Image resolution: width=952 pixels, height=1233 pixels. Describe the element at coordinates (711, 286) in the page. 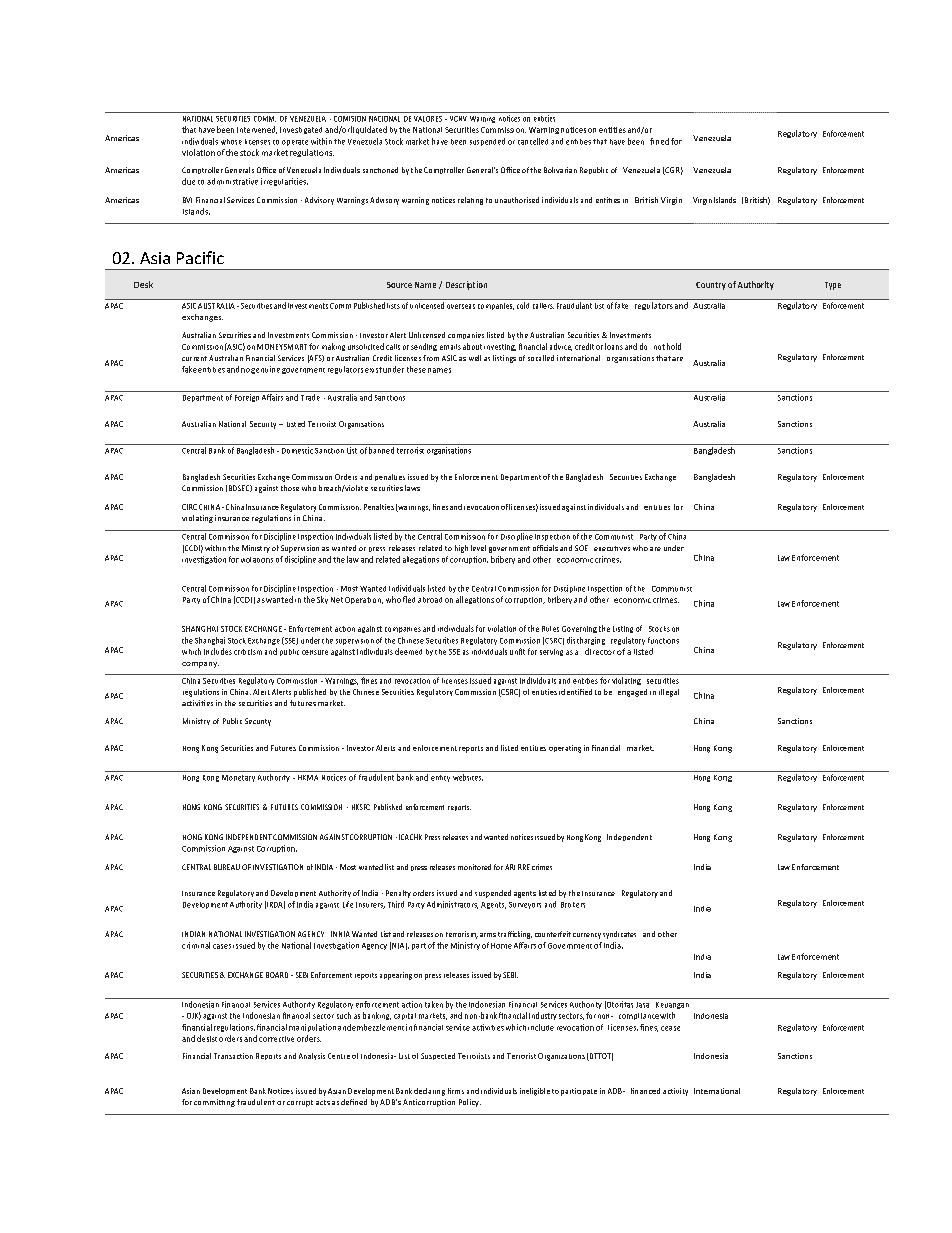

I see `Country` at that location.
